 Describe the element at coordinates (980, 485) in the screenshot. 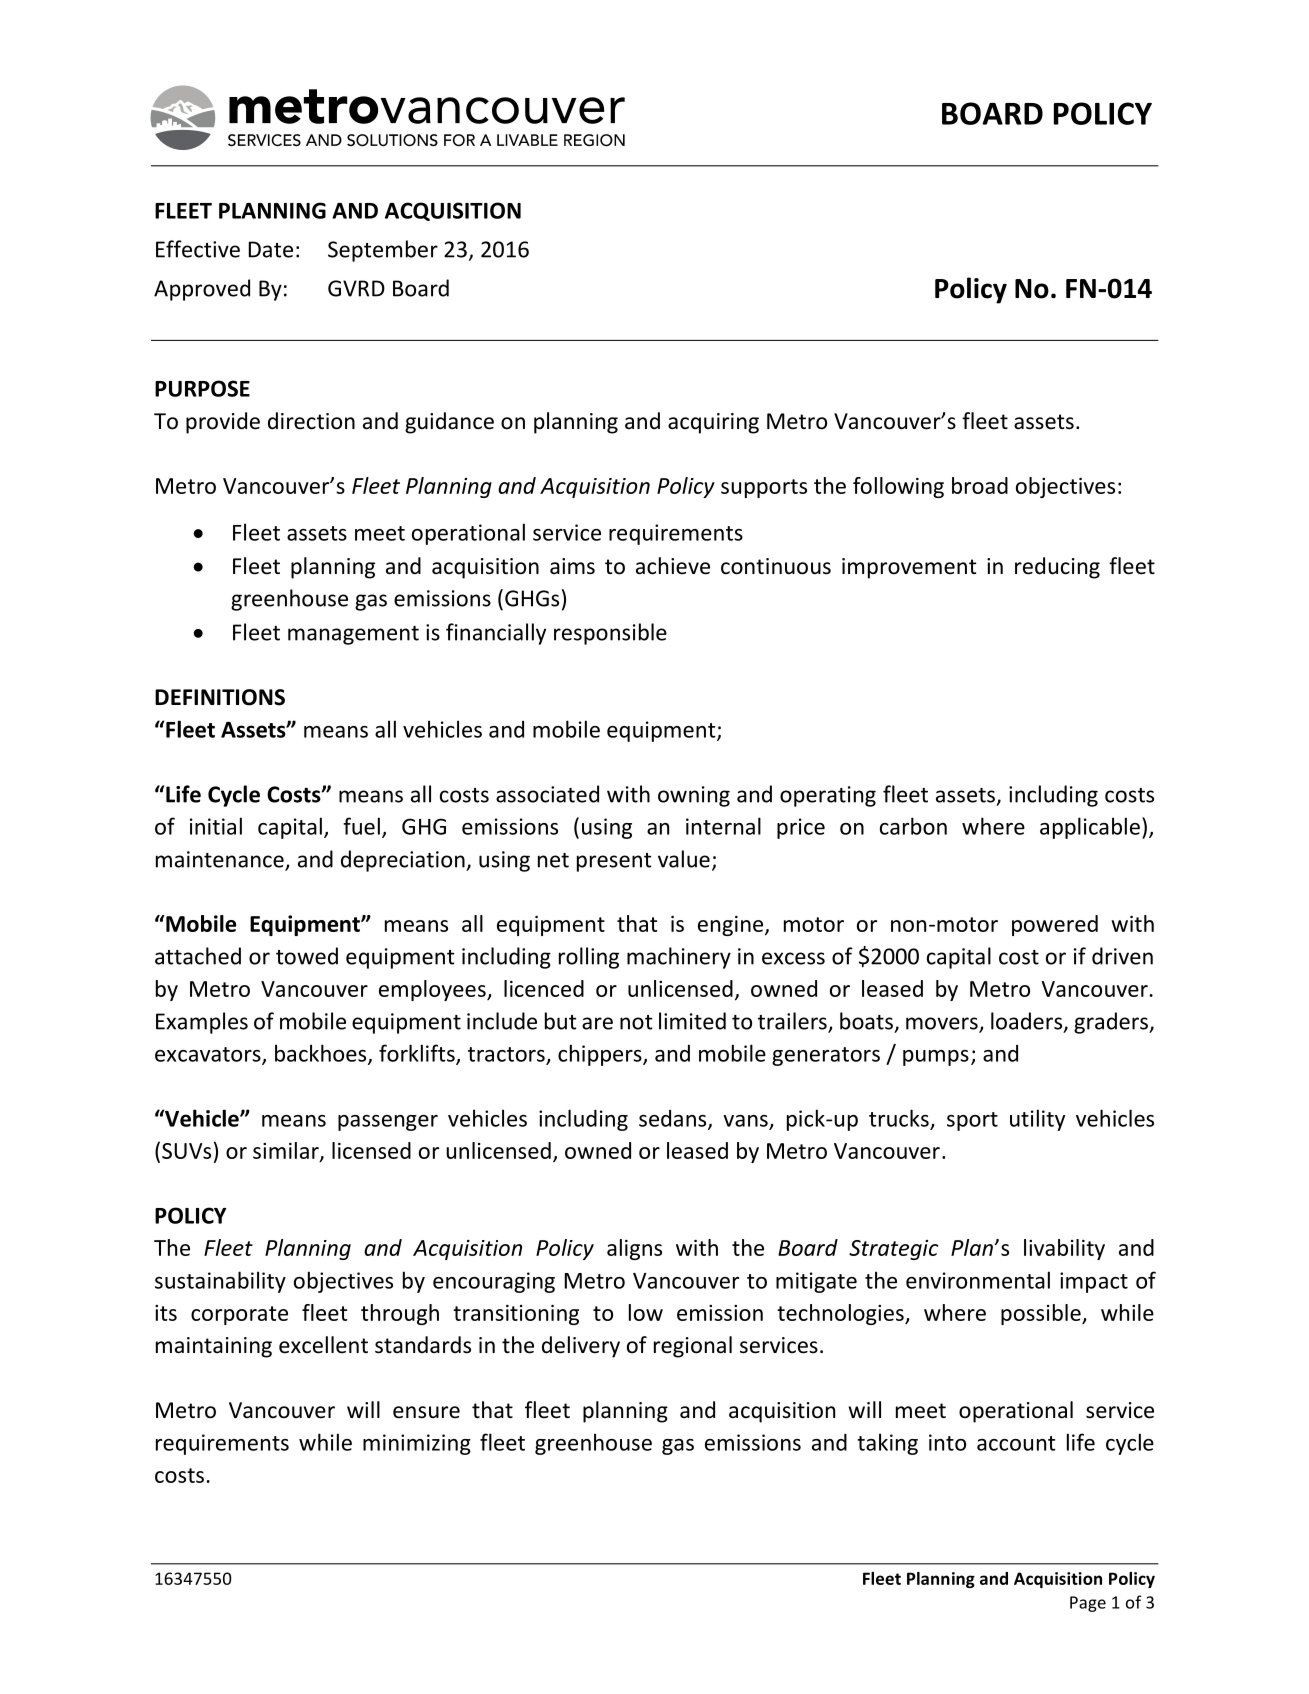

I see `broad` at that location.
